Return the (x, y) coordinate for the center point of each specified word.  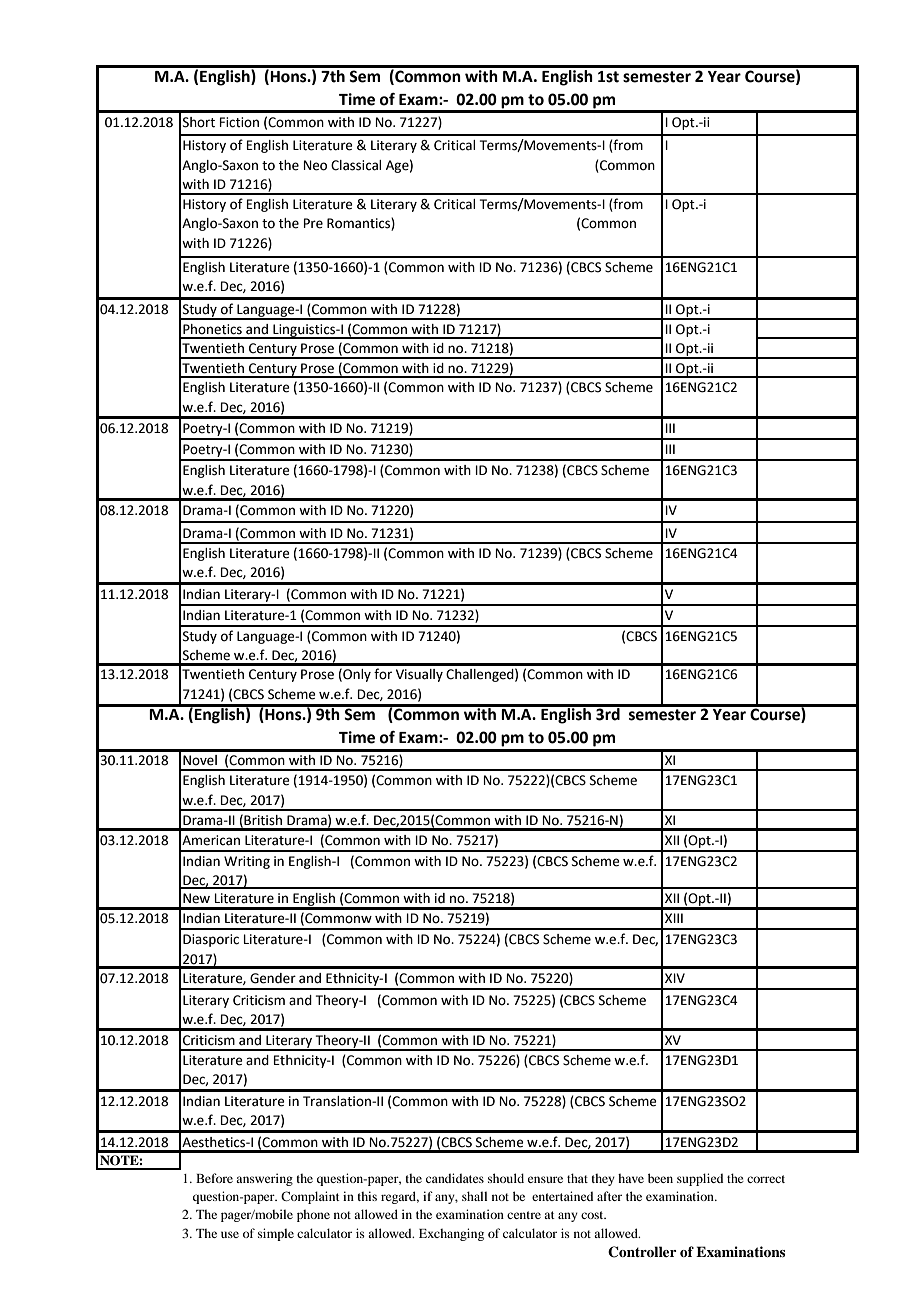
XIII (674, 918)
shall (474, 1196)
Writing (247, 862)
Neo (315, 165)
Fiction (239, 122)
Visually (419, 675)
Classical (356, 165)
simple (276, 1234)
